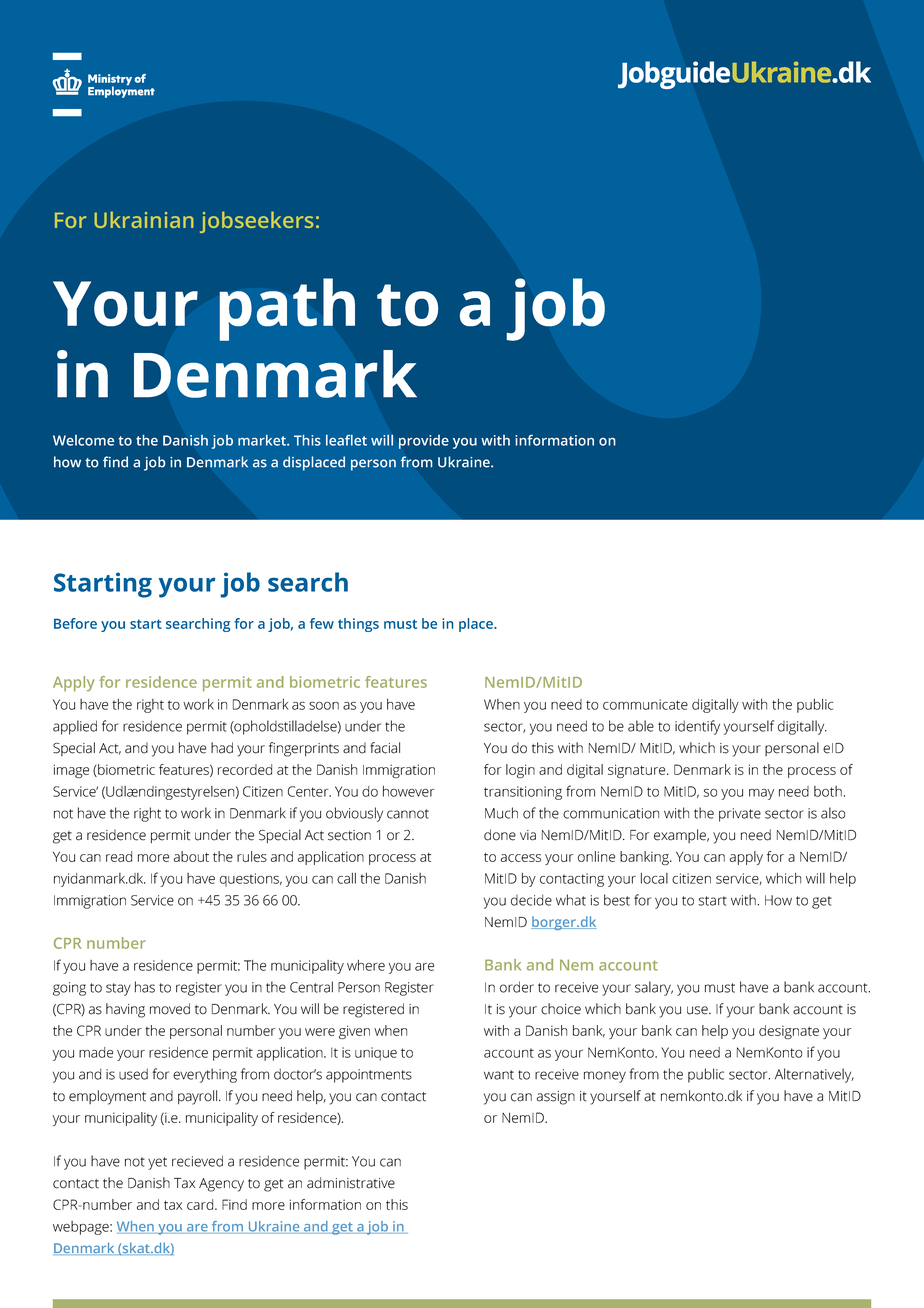  Describe the element at coordinates (424, 442) in the screenshot. I see `provide` at that location.
